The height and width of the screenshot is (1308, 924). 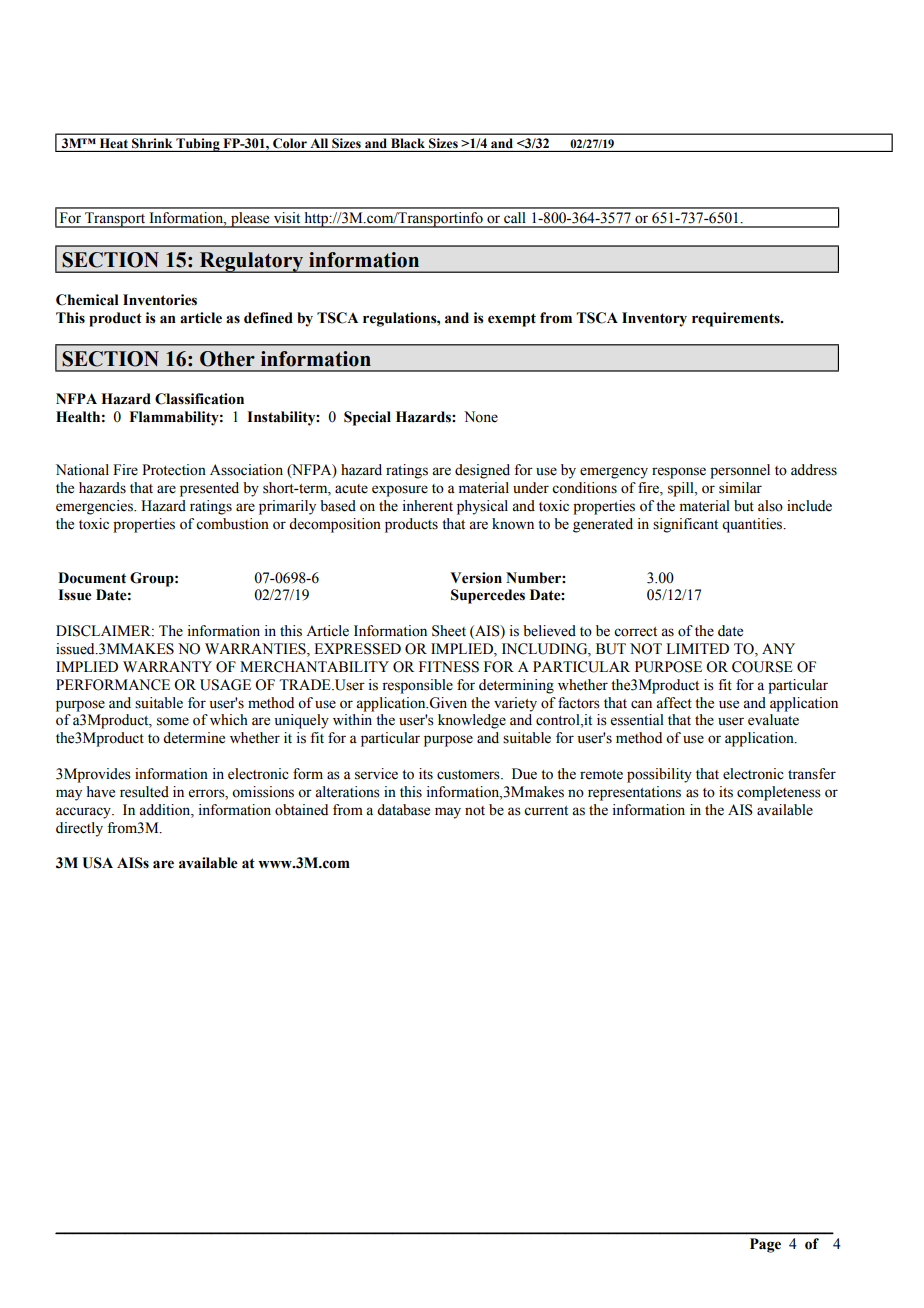 What do you see at coordinates (737, 319) in the screenshot?
I see `requirements` at bounding box center [737, 319].
